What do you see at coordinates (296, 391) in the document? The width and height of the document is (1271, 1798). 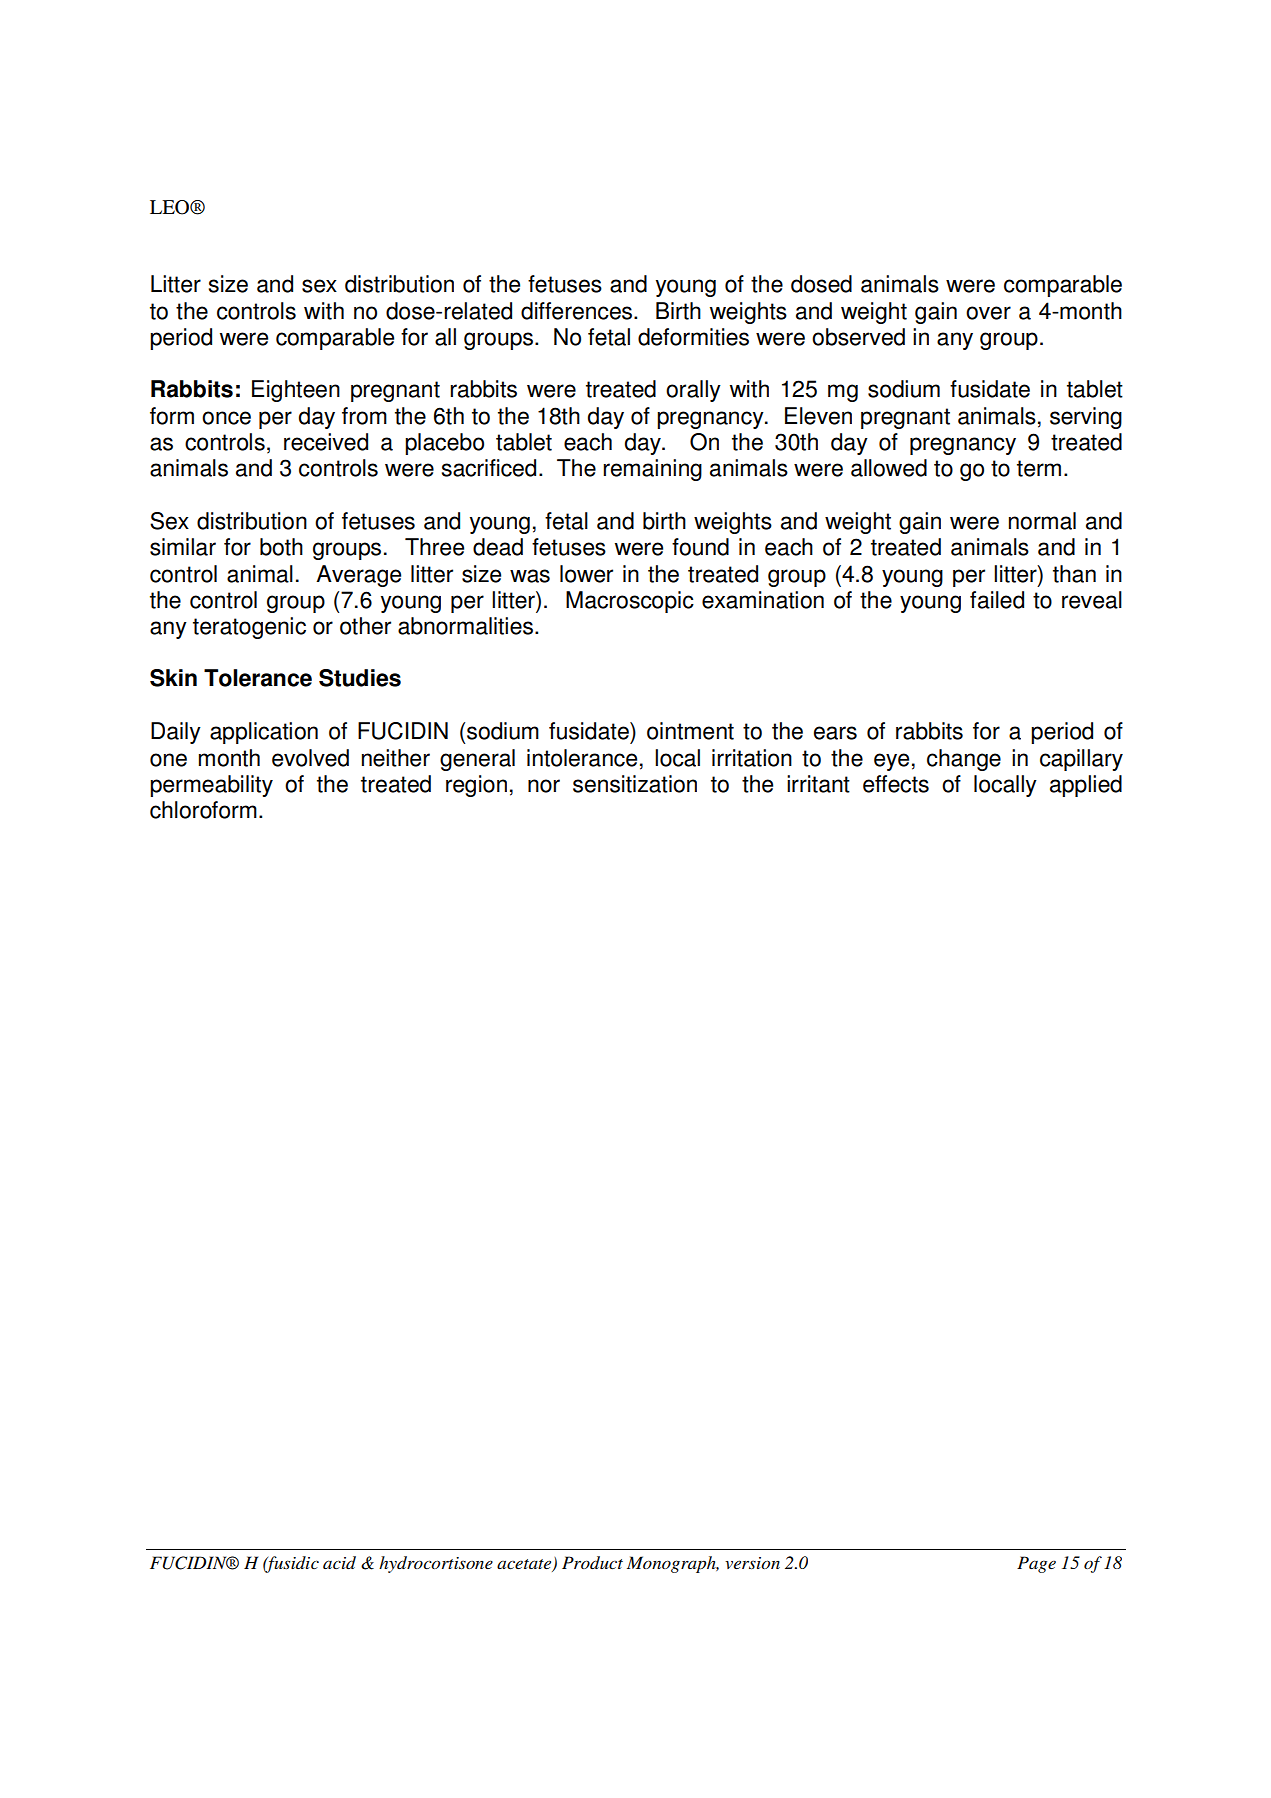 I see `Eighteen` at bounding box center [296, 391].
